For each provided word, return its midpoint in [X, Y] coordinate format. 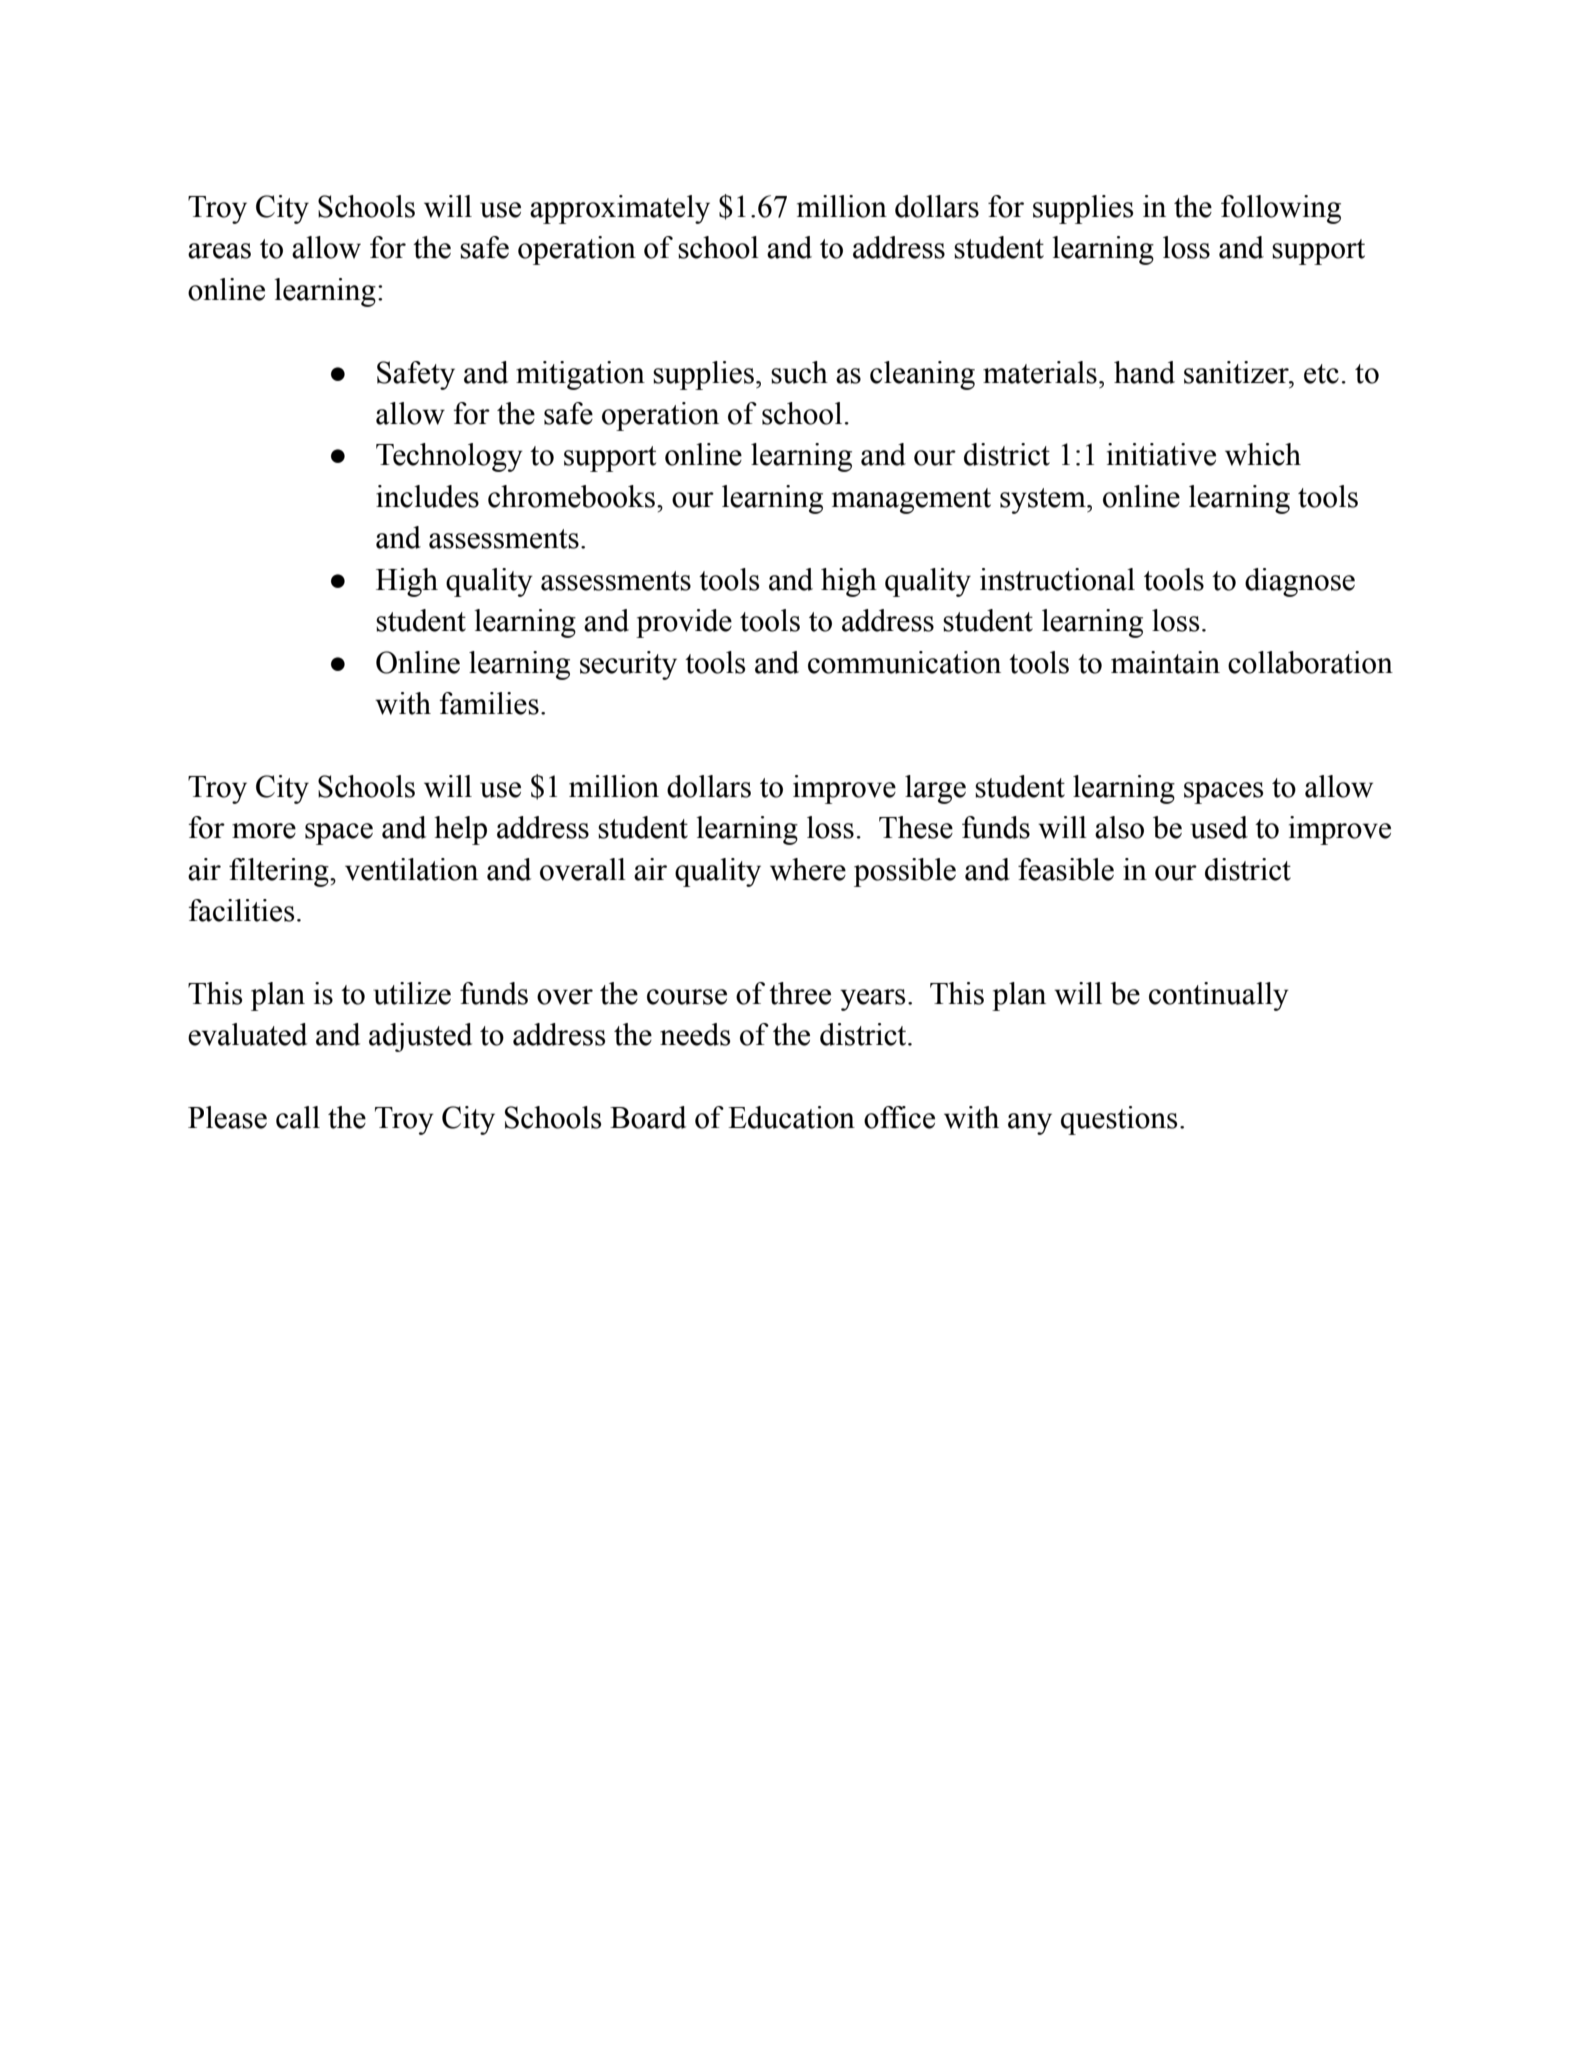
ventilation [411, 869]
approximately [620, 209]
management [911, 501]
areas [219, 251]
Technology [449, 457]
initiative [1161, 454]
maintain [1165, 662]
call [298, 1117]
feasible [1066, 869]
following [1281, 209]
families [489, 703]
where [808, 869]
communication [904, 662]
